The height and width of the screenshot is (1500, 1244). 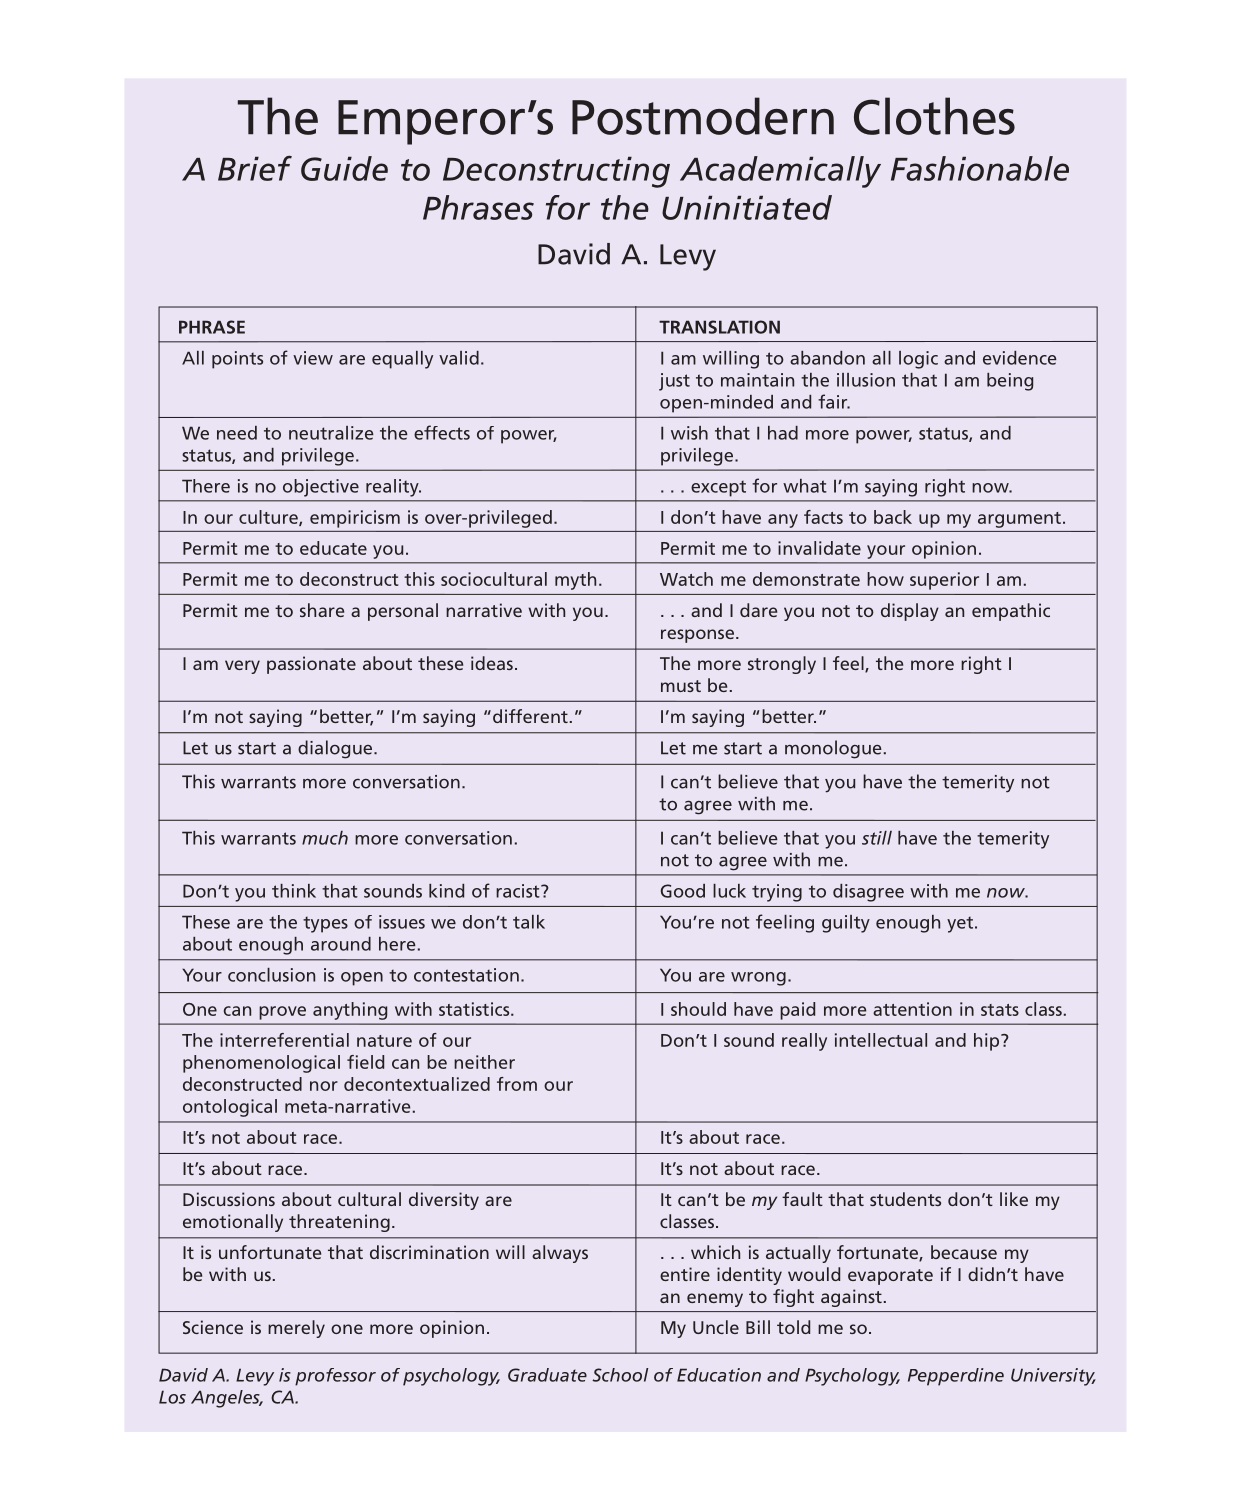 What do you see at coordinates (703, 116) in the screenshot?
I see `Postmodern` at bounding box center [703, 116].
